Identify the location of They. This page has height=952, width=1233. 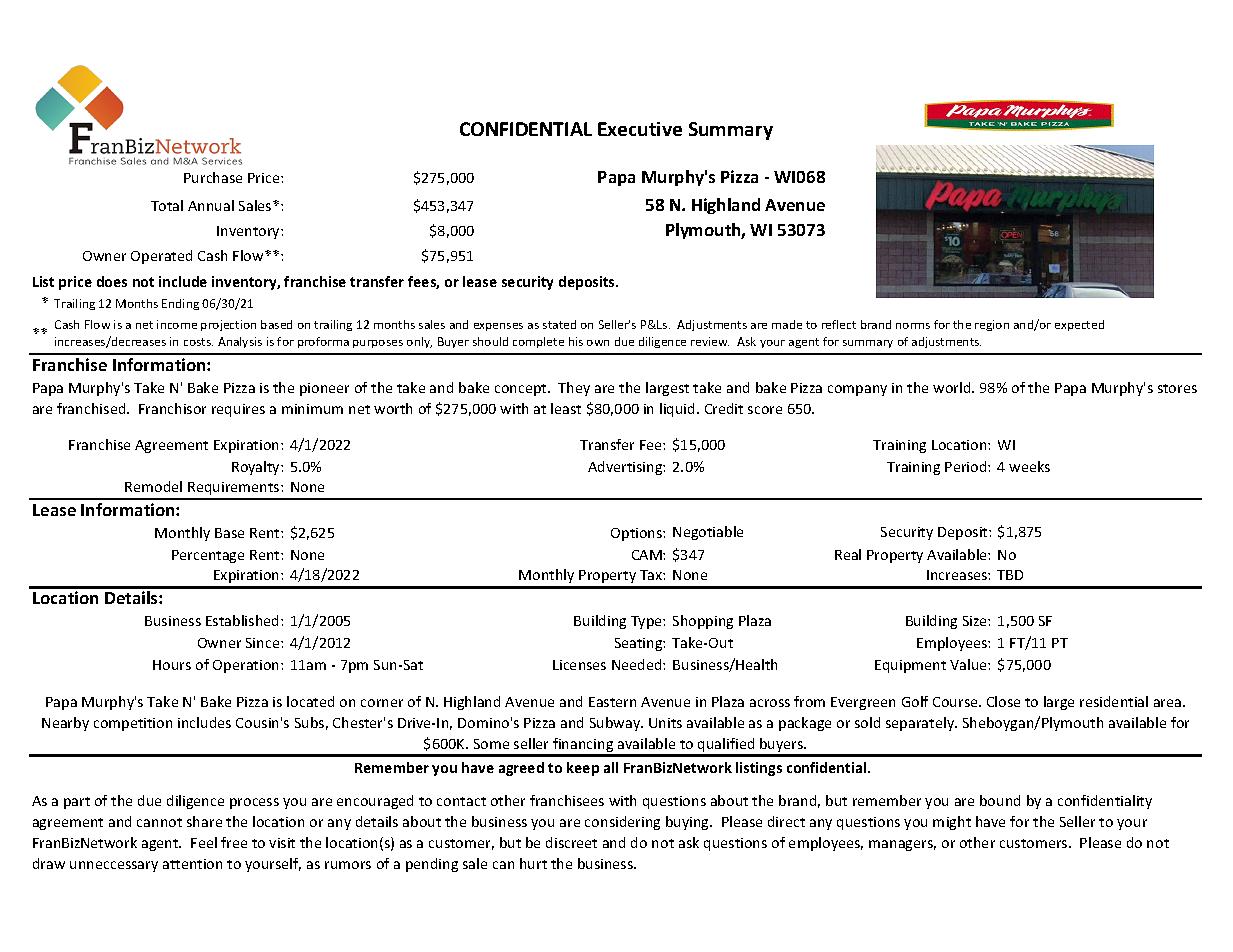
(574, 389).
